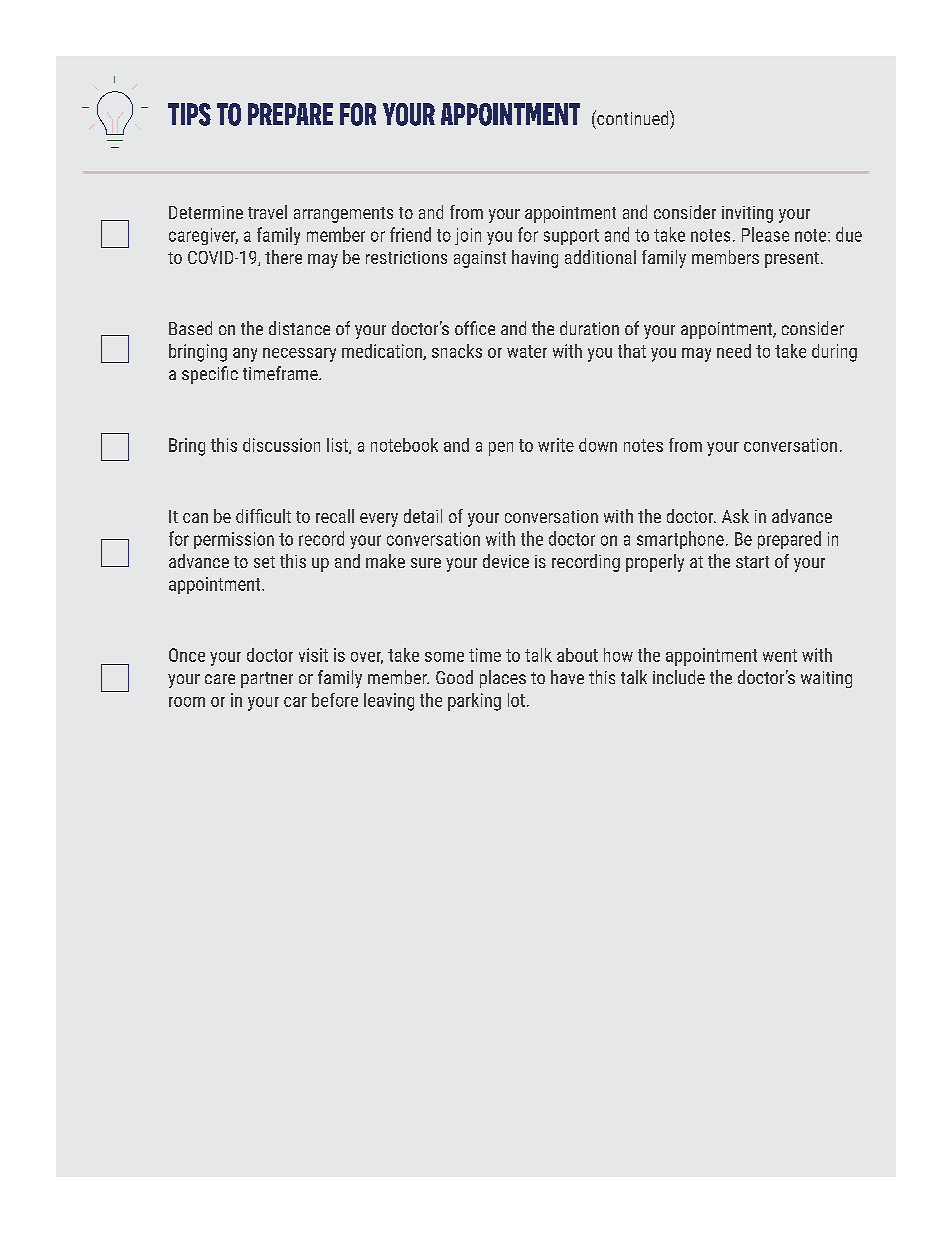 This image has width=952, height=1233. I want to click on write, so click(556, 445).
